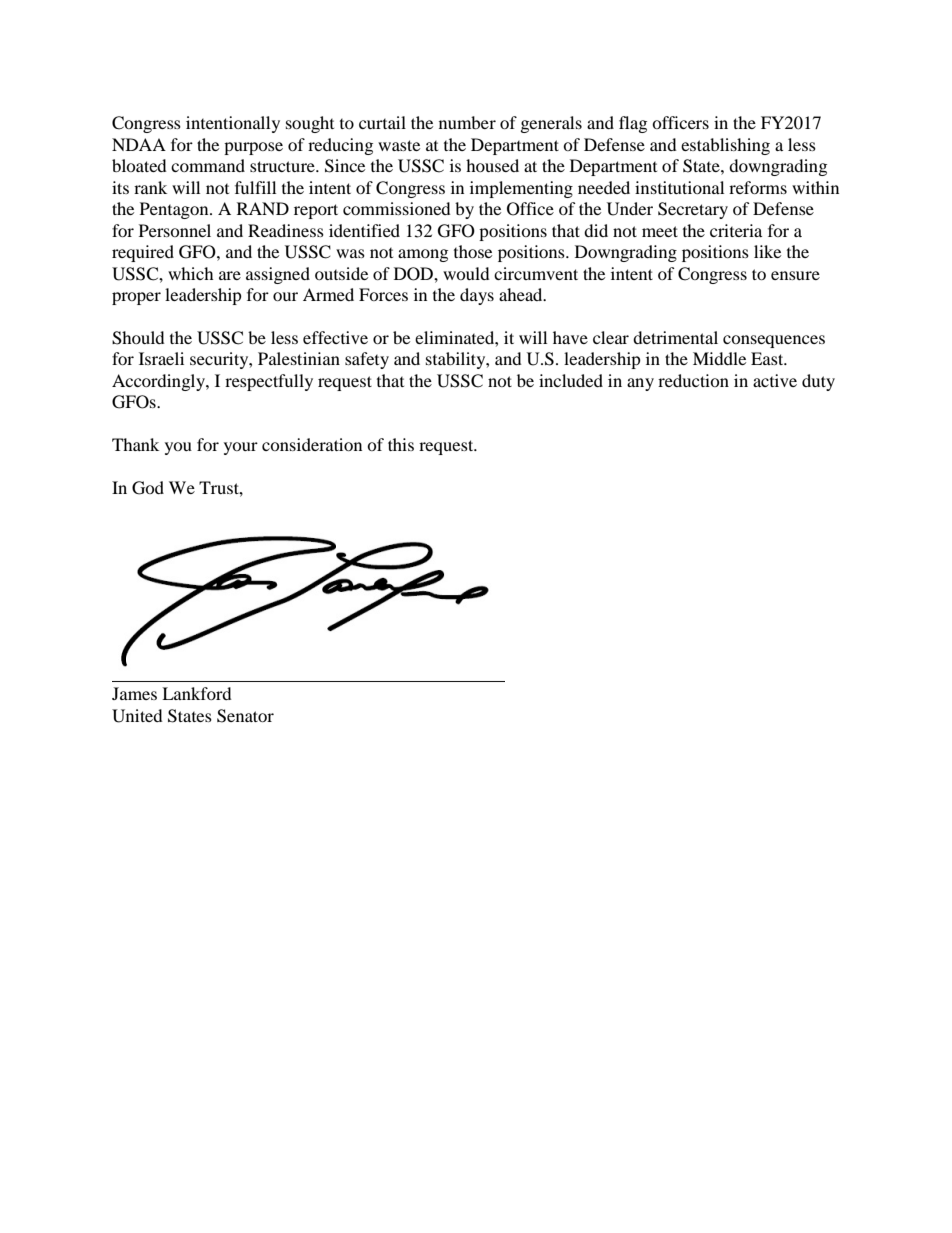 Image resolution: width=952 pixels, height=1233 pixels. Describe the element at coordinates (725, 146) in the image. I see `establishing` at that location.
